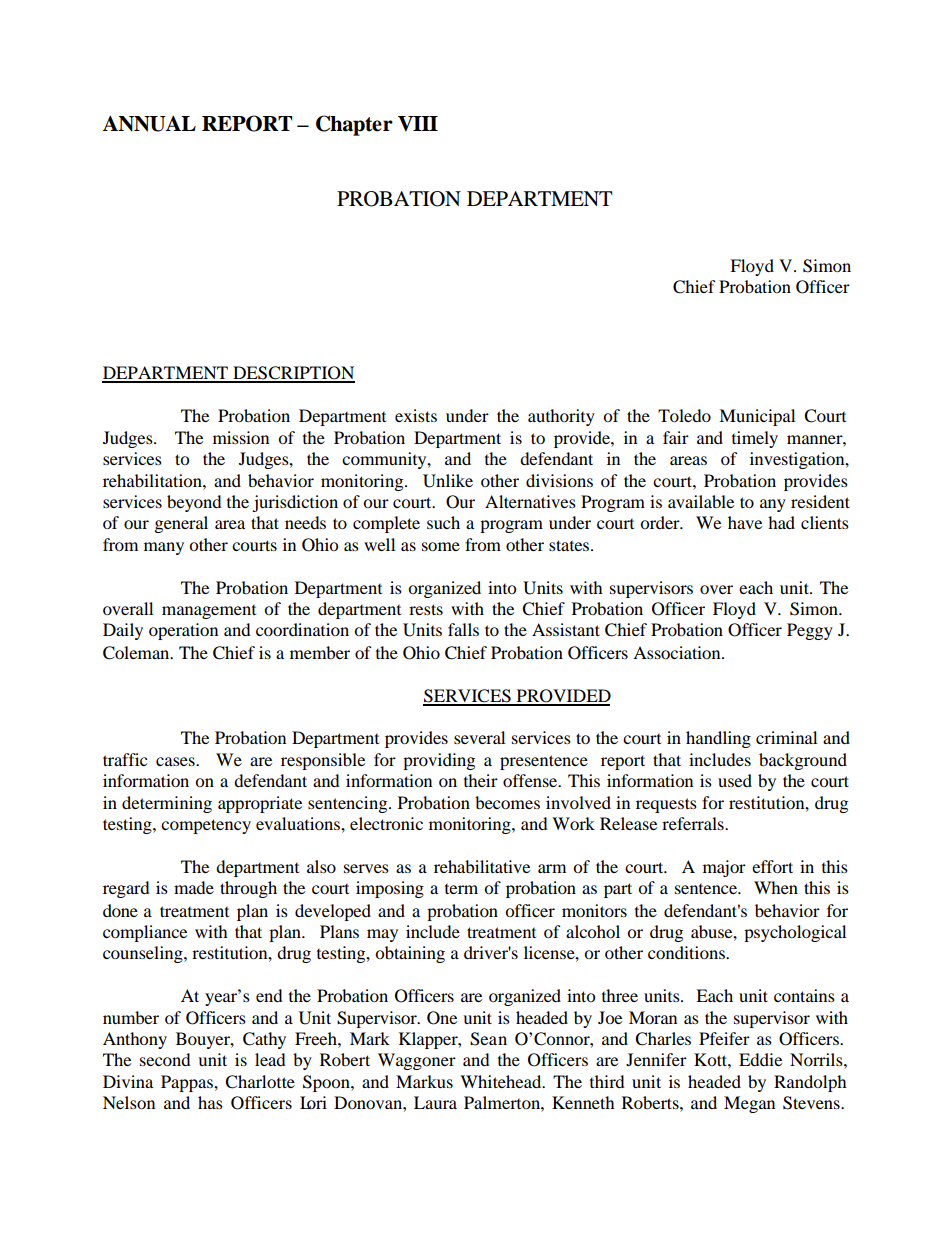 The image size is (952, 1233). I want to click on Peggy, so click(810, 631).
